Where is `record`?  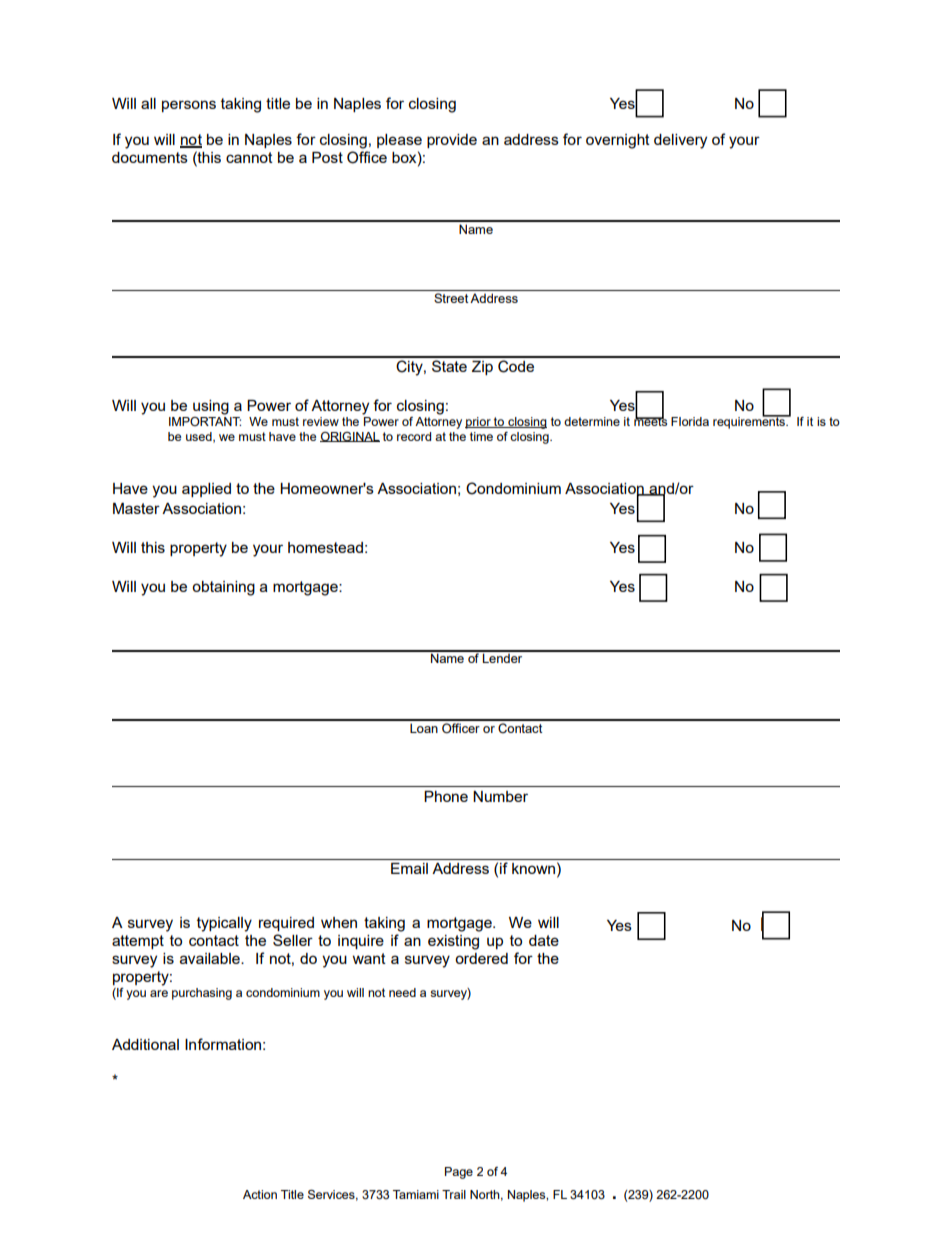 record is located at coordinates (414, 436).
